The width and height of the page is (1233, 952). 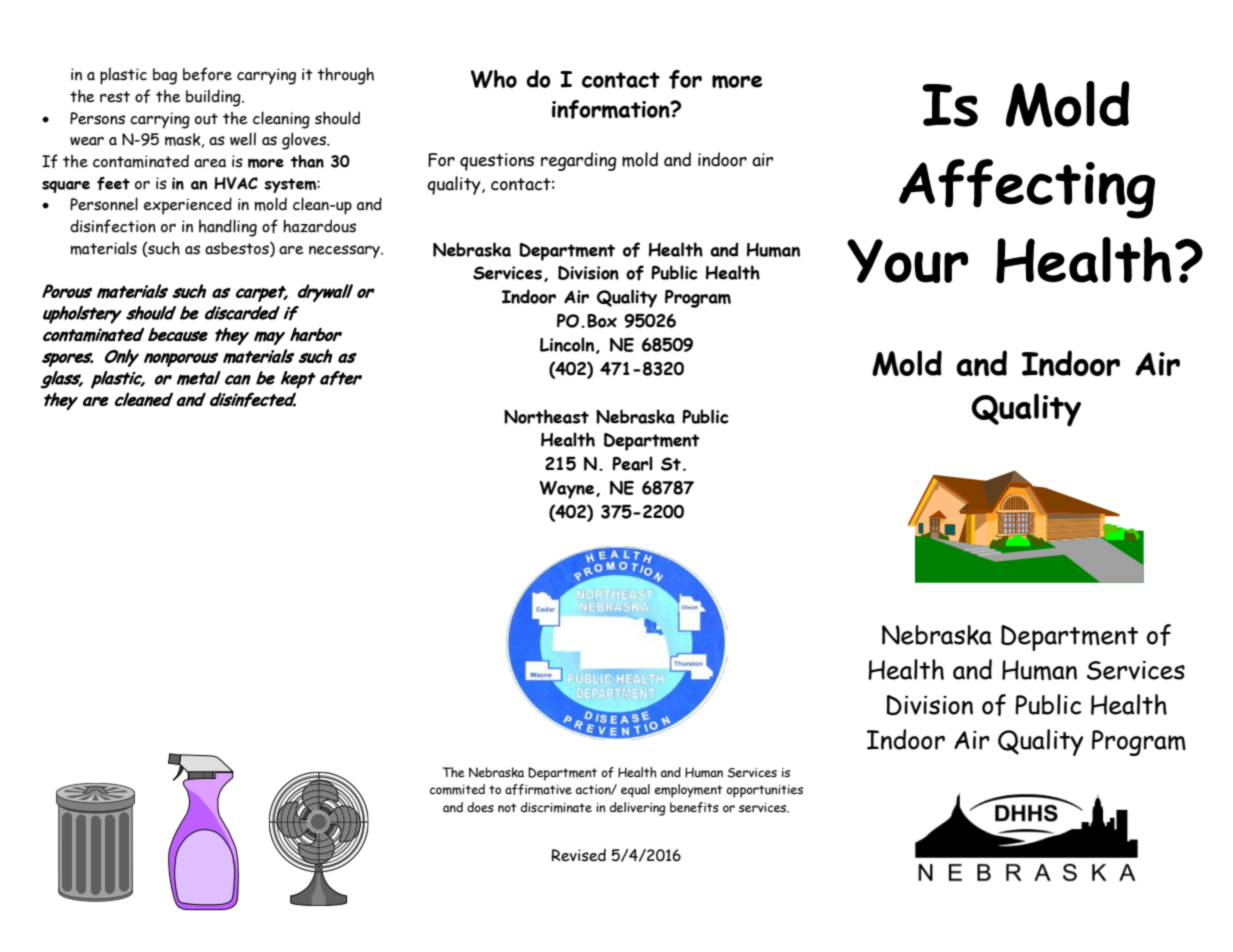 What do you see at coordinates (1027, 189) in the page?
I see `Affecting` at bounding box center [1027, 189].
